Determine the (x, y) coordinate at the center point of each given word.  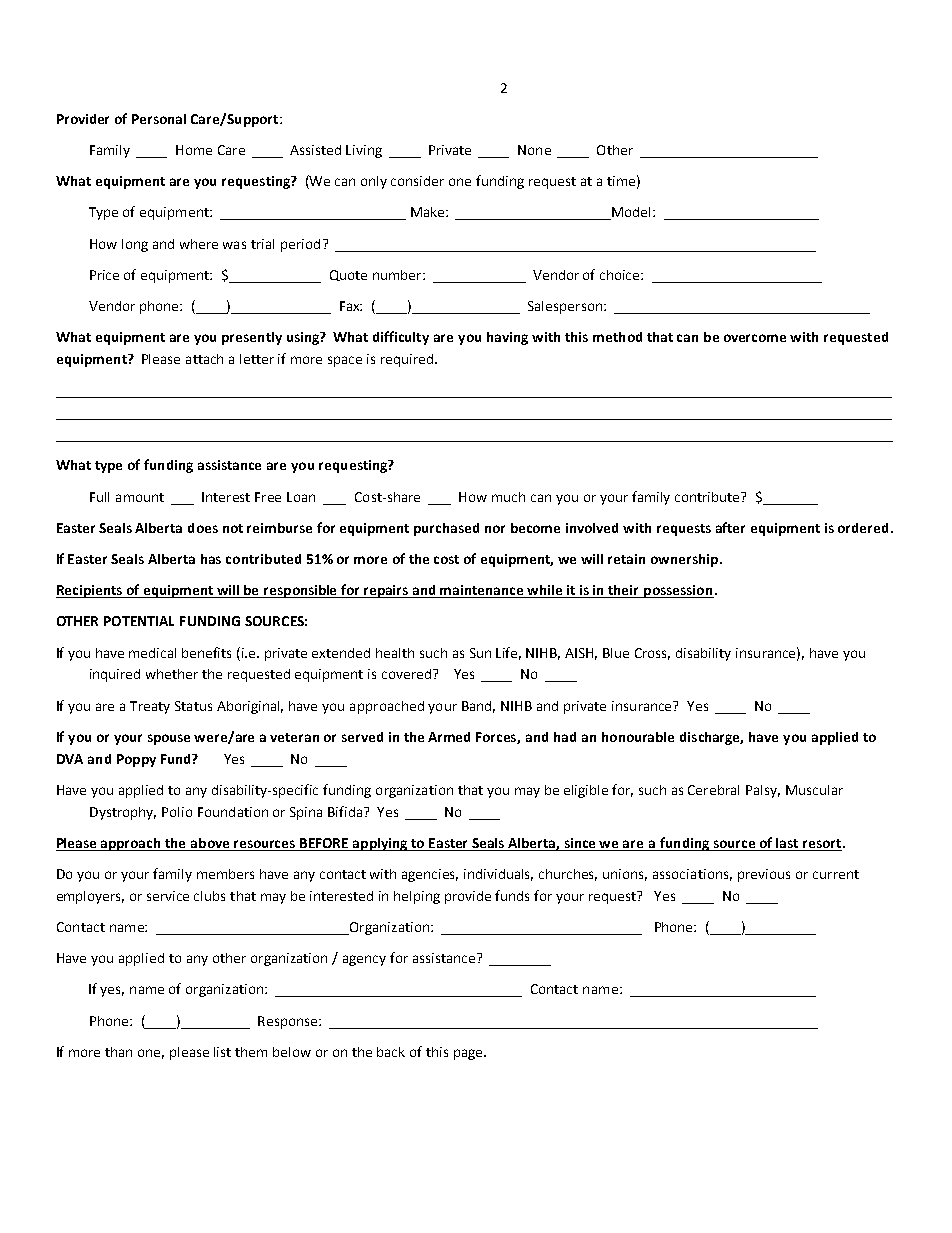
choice (621, 275)
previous (764, 875)
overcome (755, 338)
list (222, 1052)
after (730, 527)
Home (194, 150)
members (225, 874)
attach (204, 359)
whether (172, 674)
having (507, 338)
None (534, 150)
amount (140, 497)
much (508, 497)
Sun (480, 653)
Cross (652, 654)
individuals (498, 875)
